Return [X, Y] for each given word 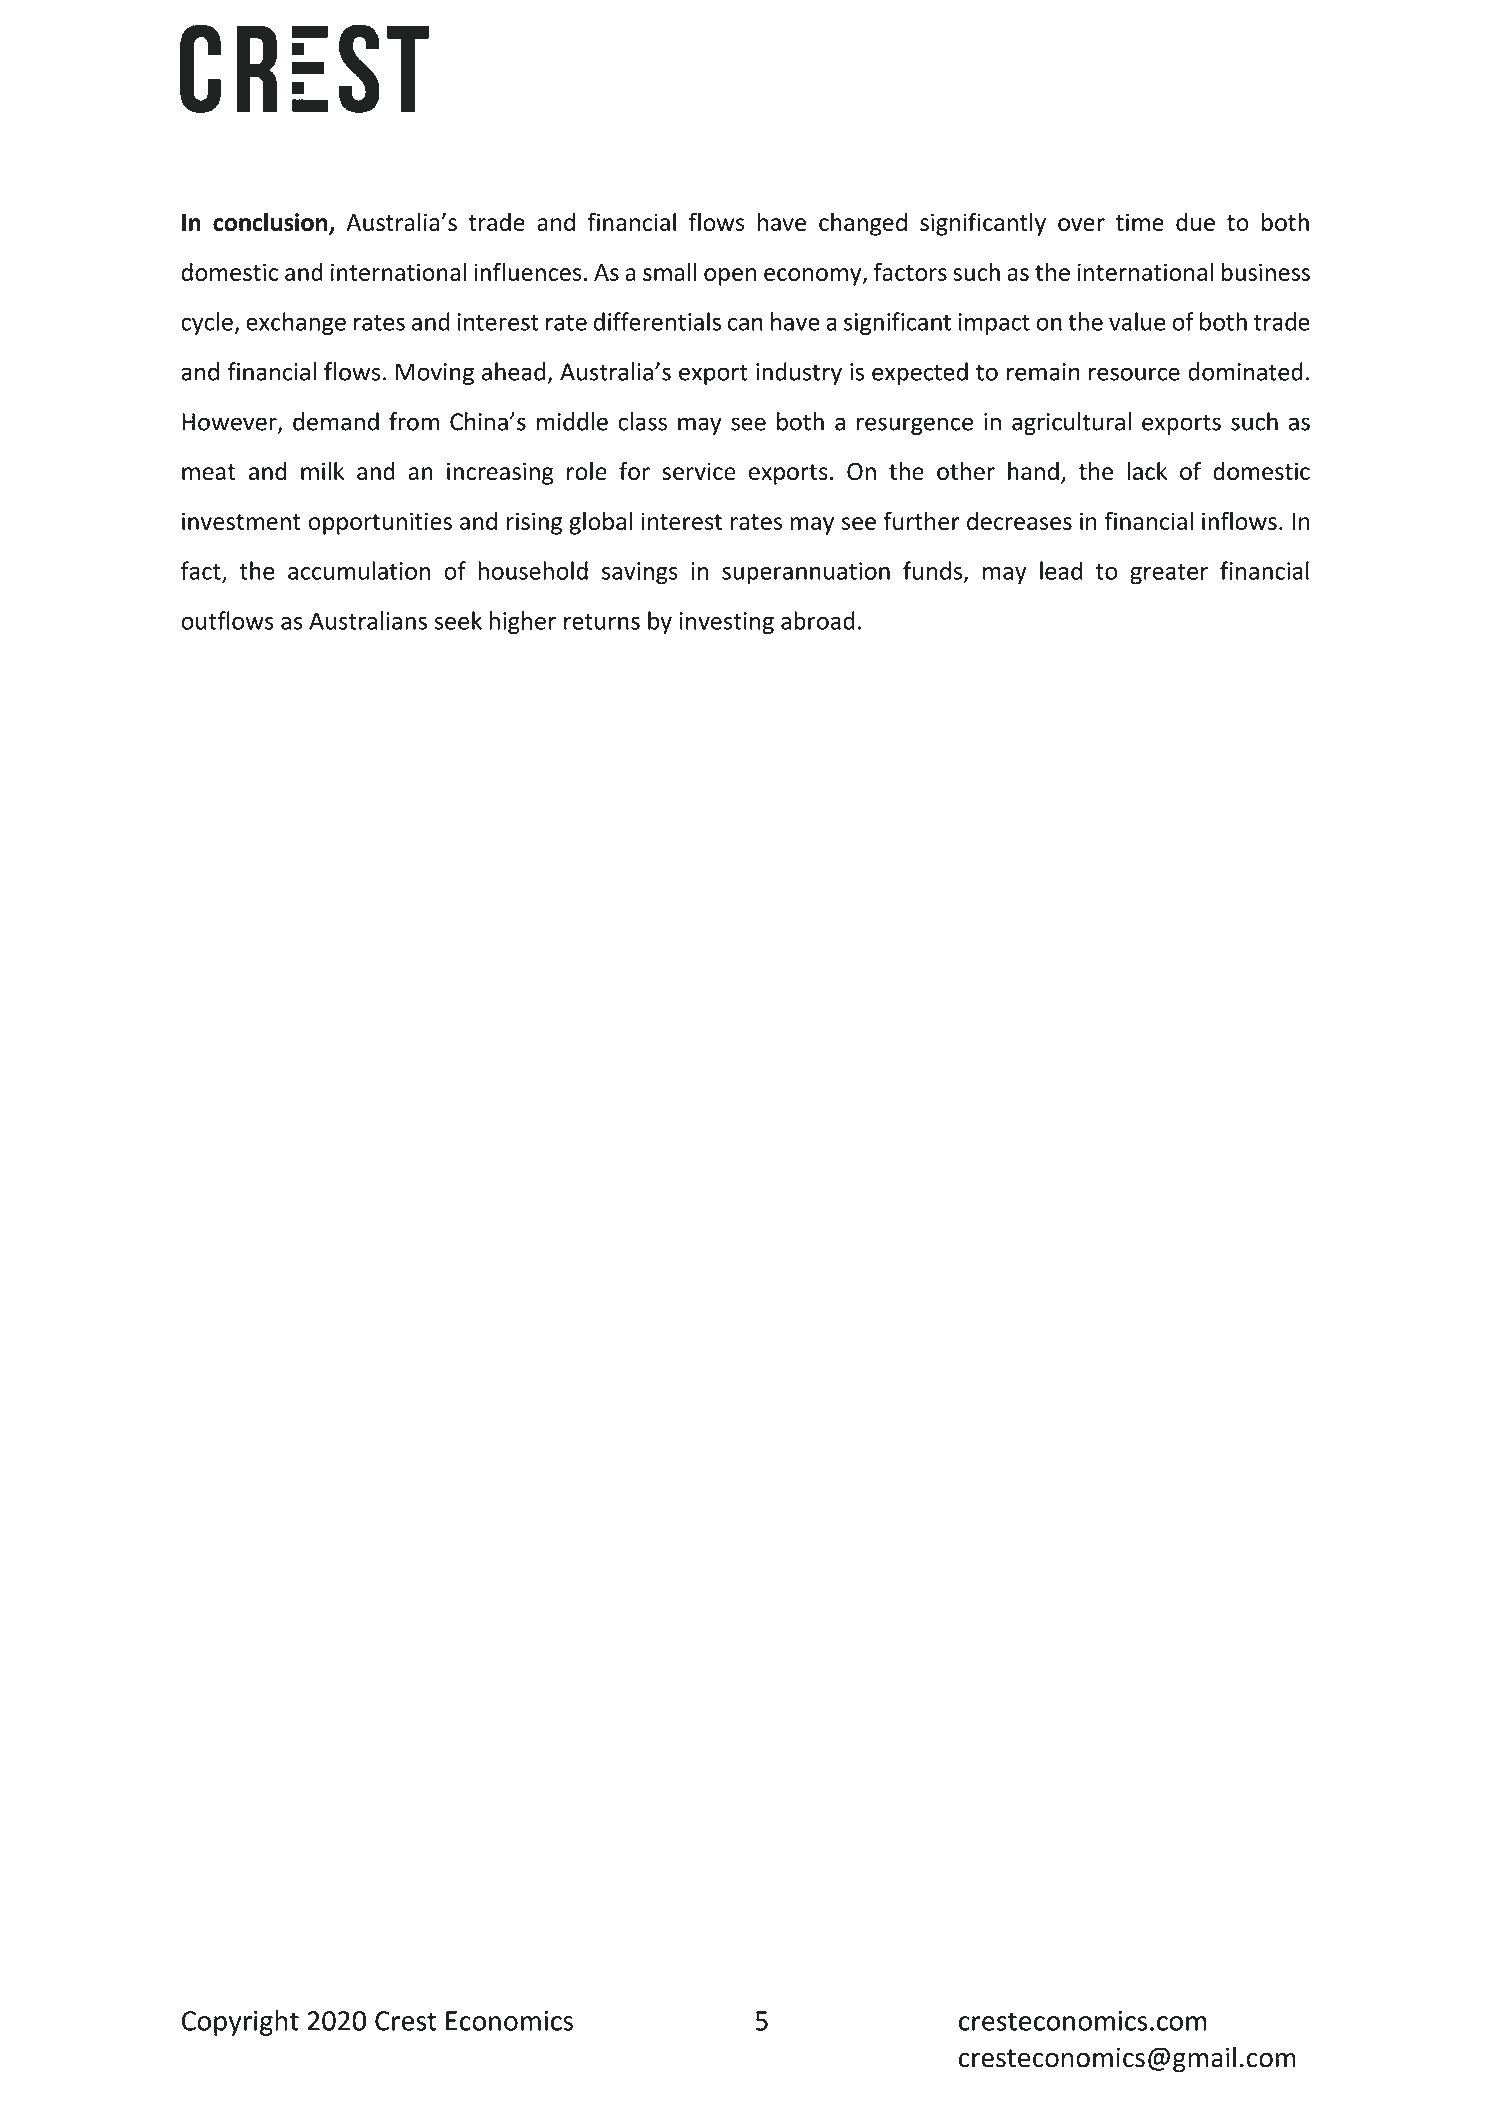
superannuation [806, 573]
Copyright [240, 2023]
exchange [296, 323]
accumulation [359, 570]
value [1137, 321]
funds [932, 570]
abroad [818, 620]
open [730, 277]
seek [458, 620]
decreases [1019, 521]
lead [1061, 570]
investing [726, 623]
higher [522, 622]
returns [602, 622]
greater [1169, 574]
